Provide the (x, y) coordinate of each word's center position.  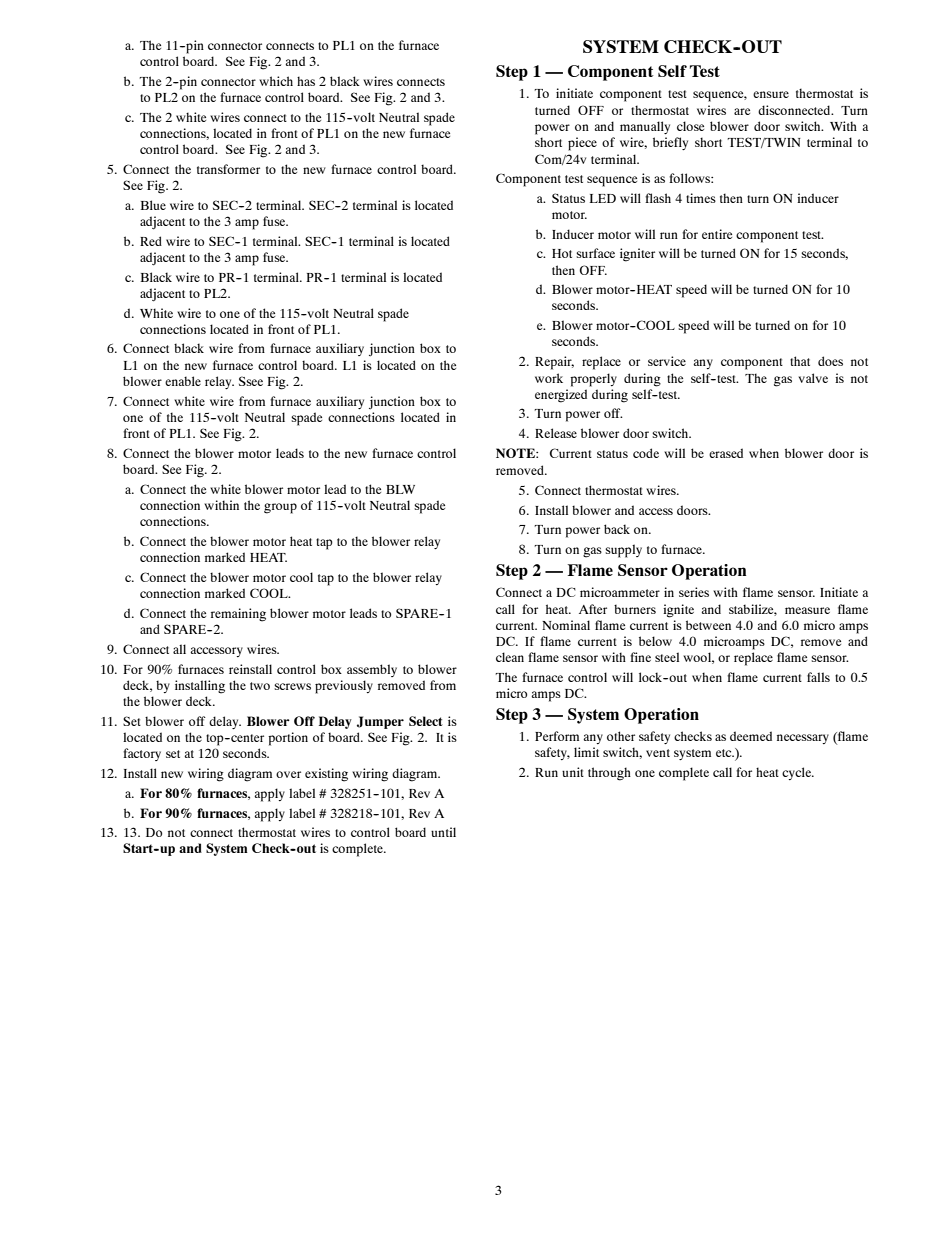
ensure (771, 94)
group (280, 508)
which (276, 81)
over (288, 774)
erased (726, 453)
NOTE (516, 453)
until (443, 832)
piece (582, 144)
